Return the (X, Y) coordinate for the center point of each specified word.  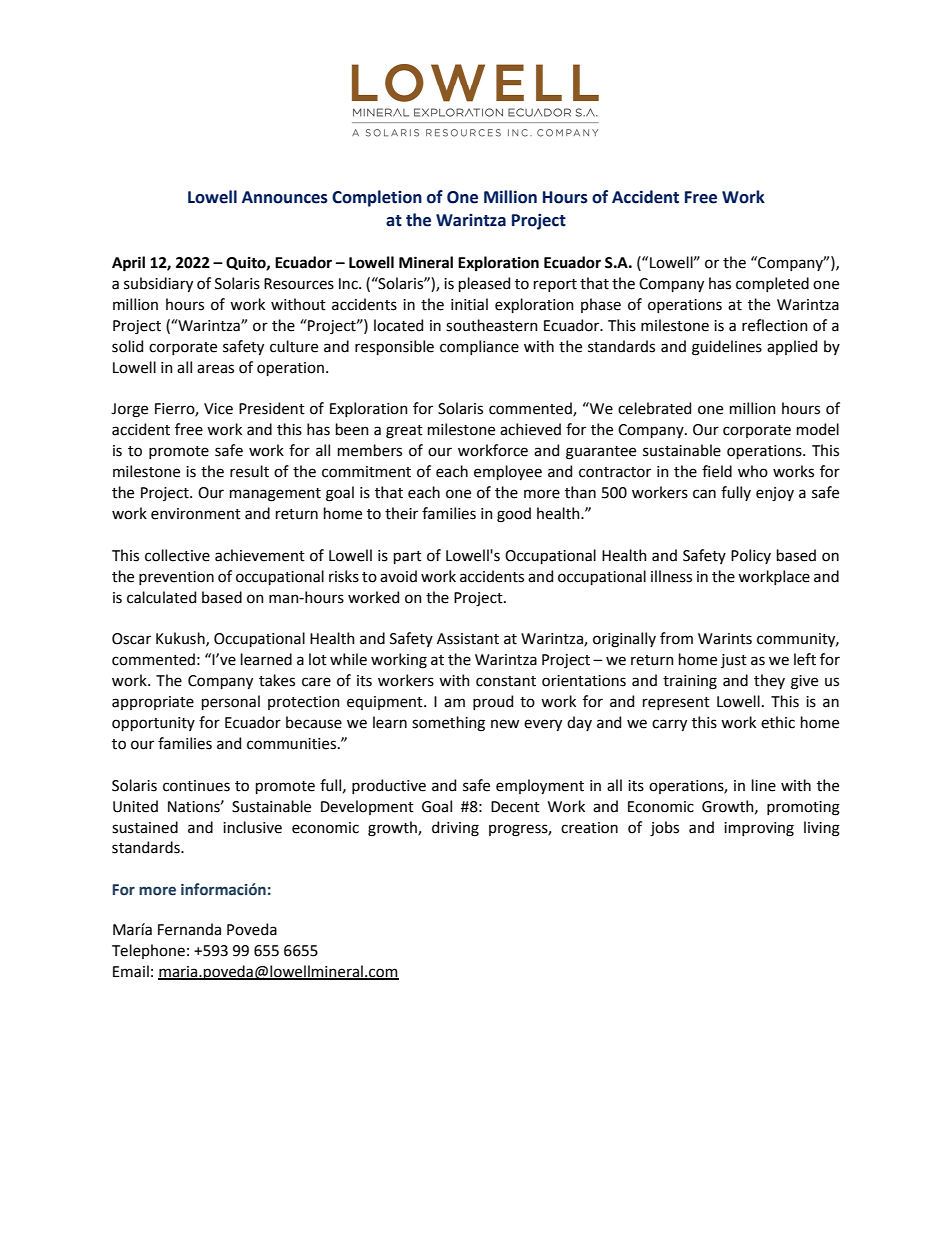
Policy (751, 556)
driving (455, 829)
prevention (176, 578)
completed (772, 284)
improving (759, 829)
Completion (377, 198)
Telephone (148, 951)
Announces (285, 197)
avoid (398, 576)
